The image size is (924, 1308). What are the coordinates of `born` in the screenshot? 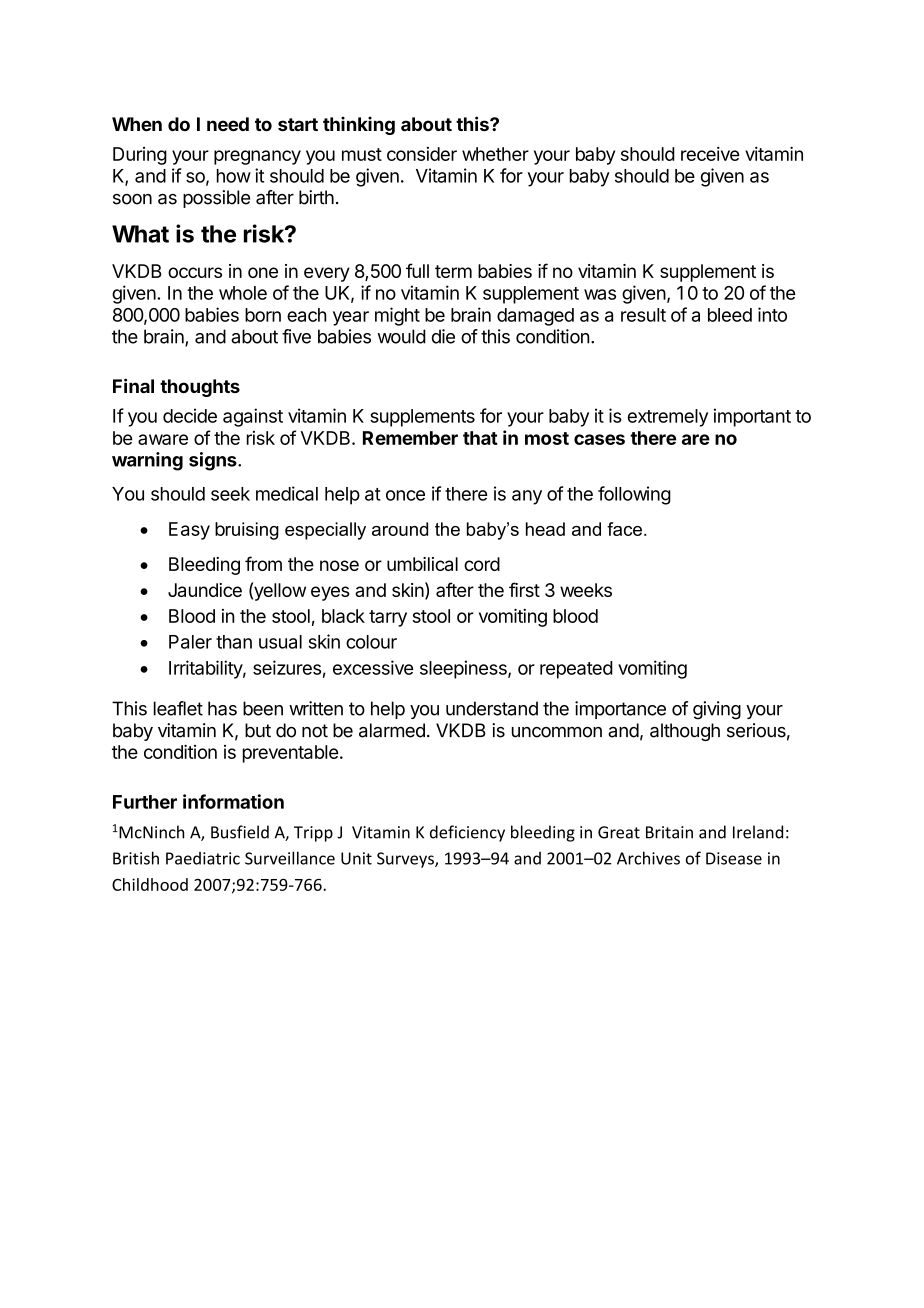 It's located at (263, 315).
